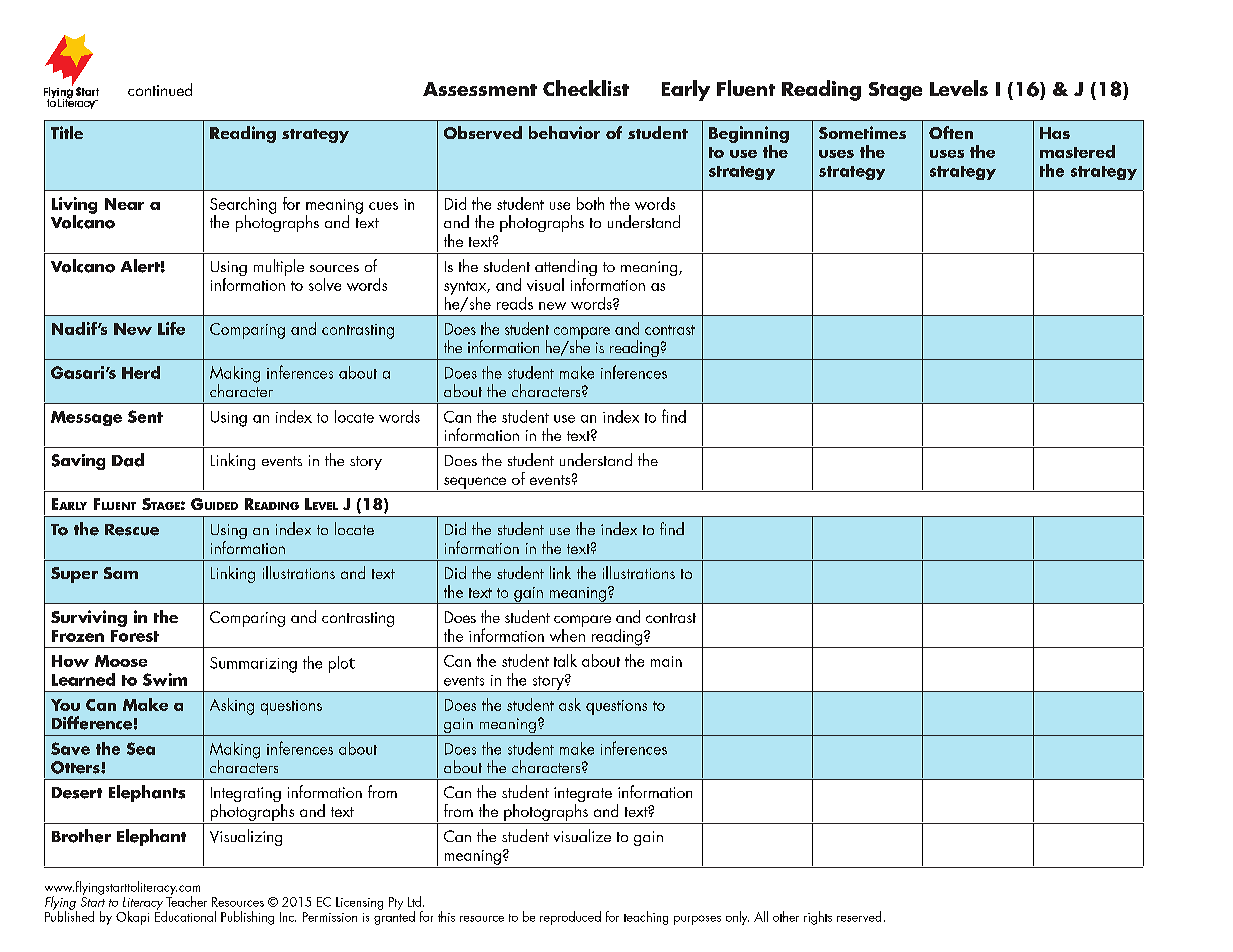 This screenshot has width=1233, height=952. What do you see at coordinates (132, 530) in the screenshot?
I see `Rescue` at bounding box center [132, 530].
